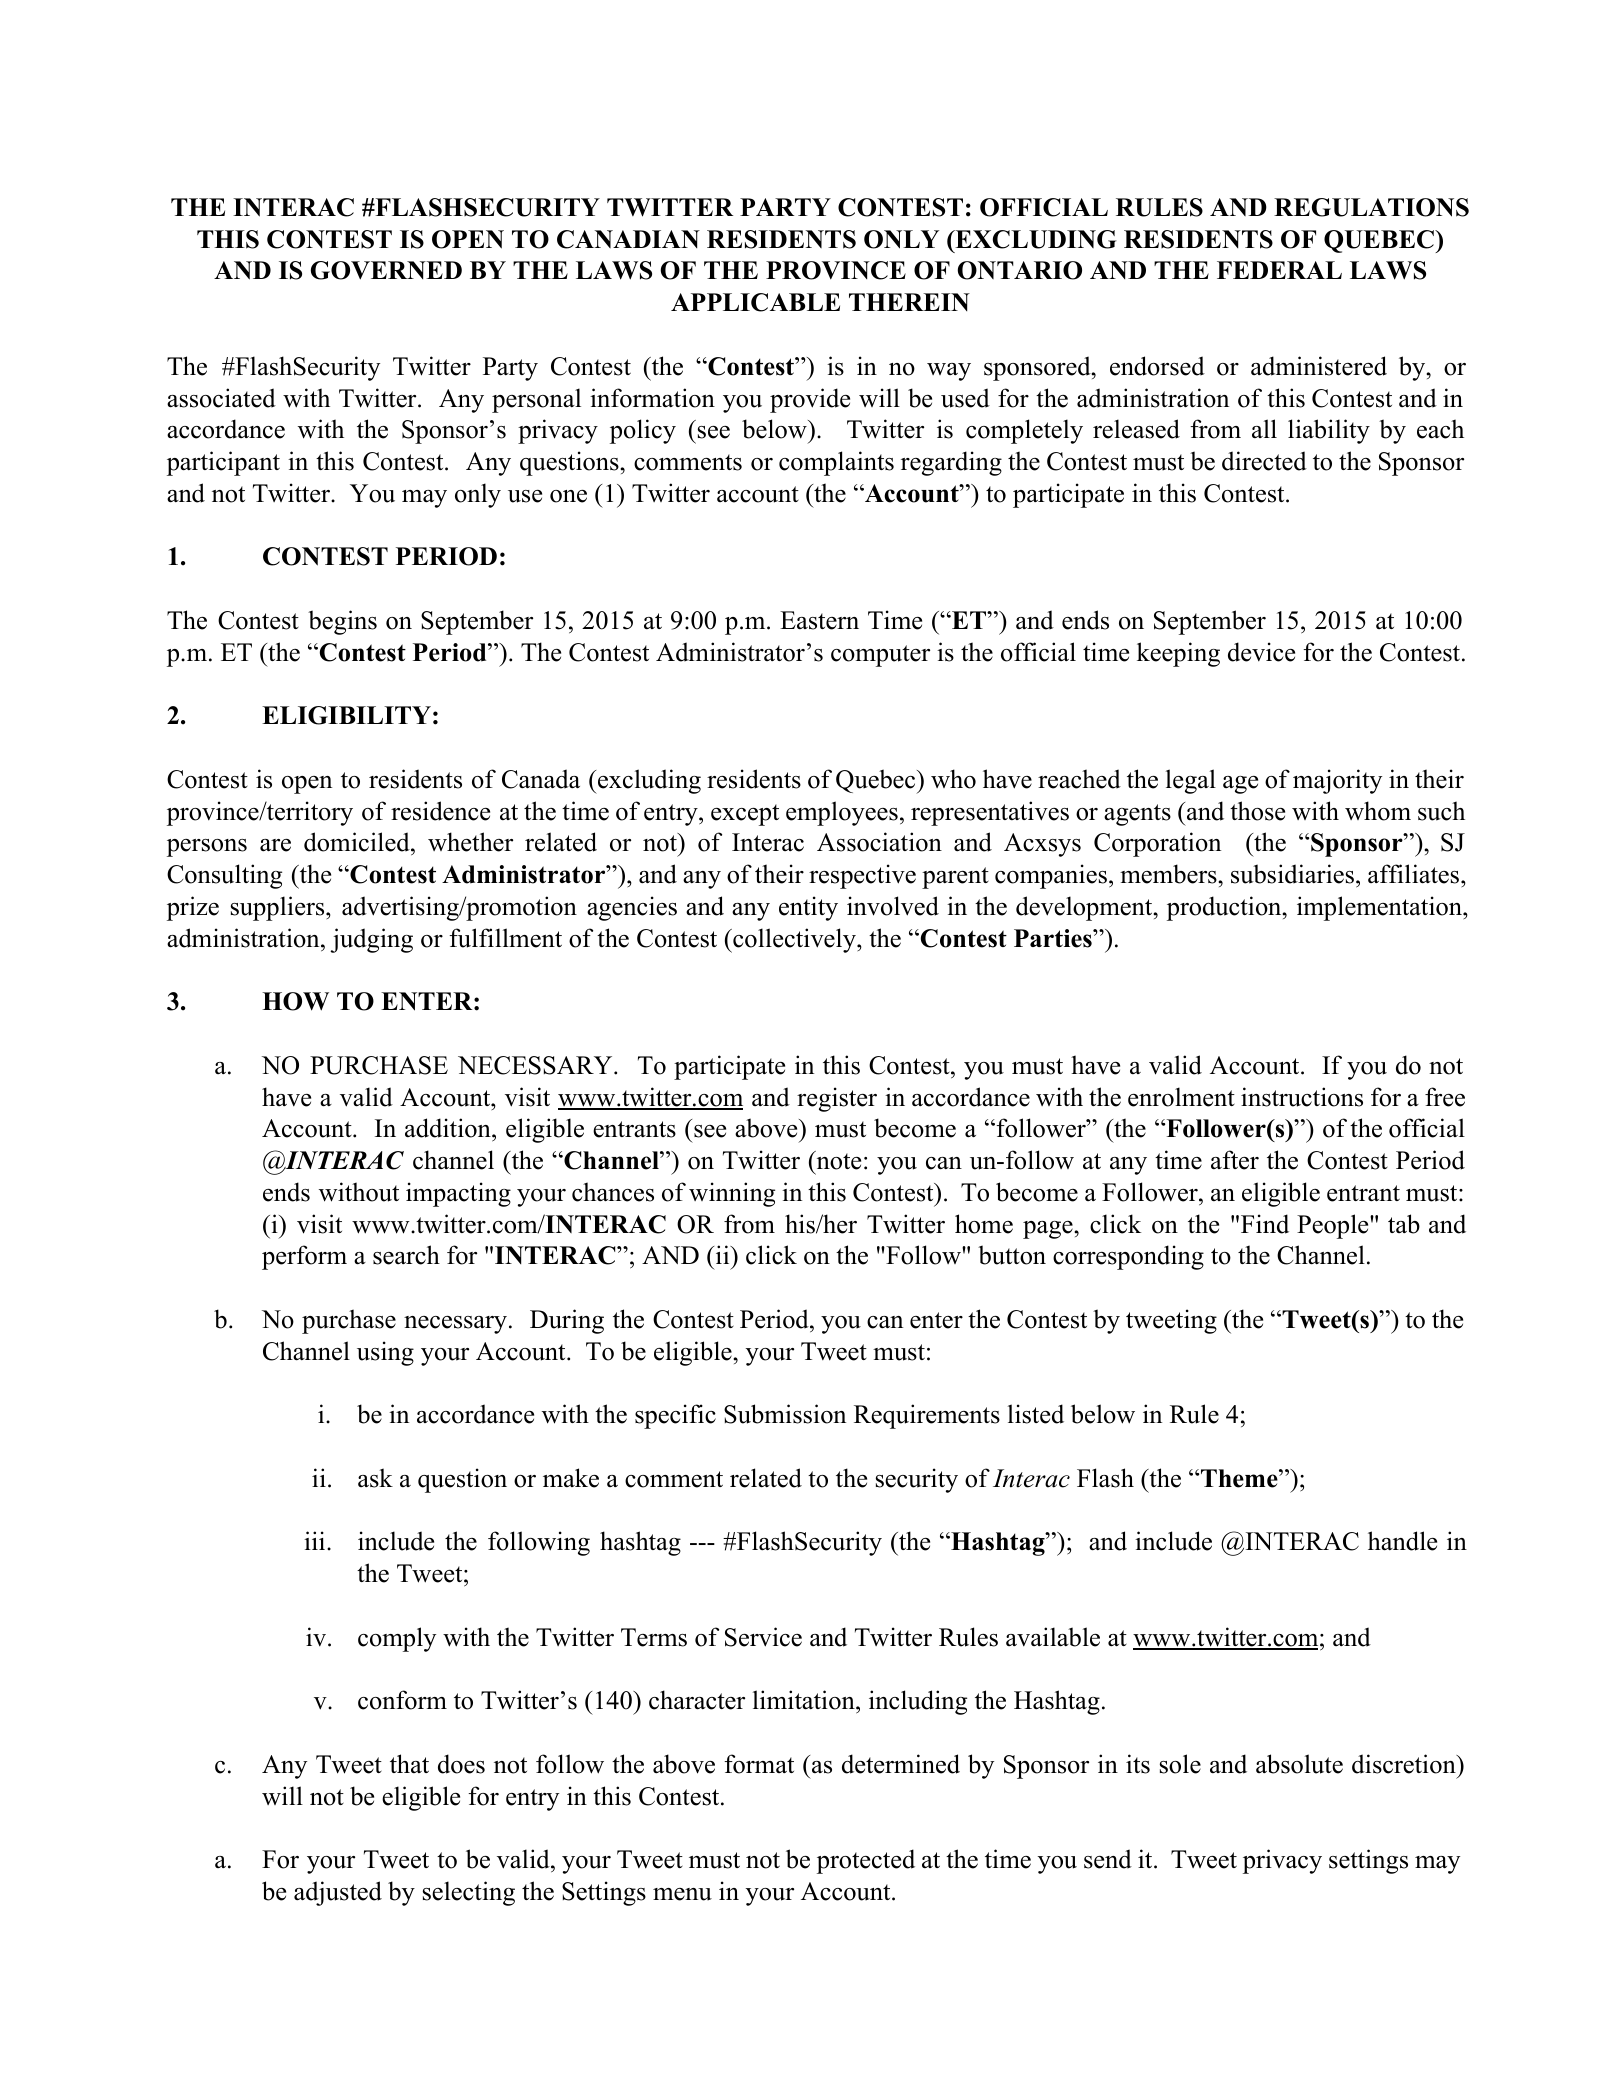  What do you see at coordinates (755, 302) in the image?
I see `APPLICABLE` at bounding box center [755, 302].
